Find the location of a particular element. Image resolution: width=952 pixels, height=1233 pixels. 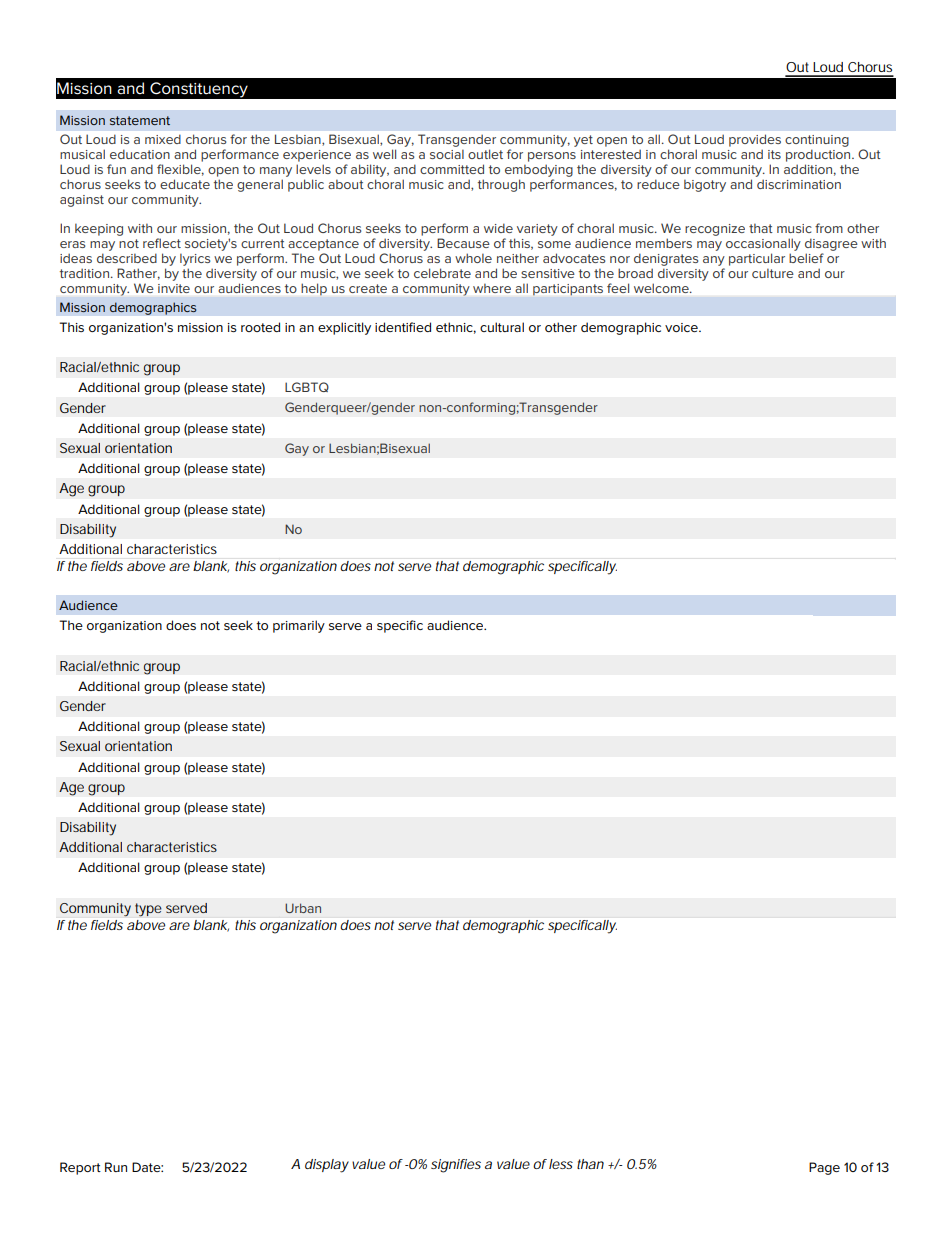

signifies is located at coordinates (456, 1166).
